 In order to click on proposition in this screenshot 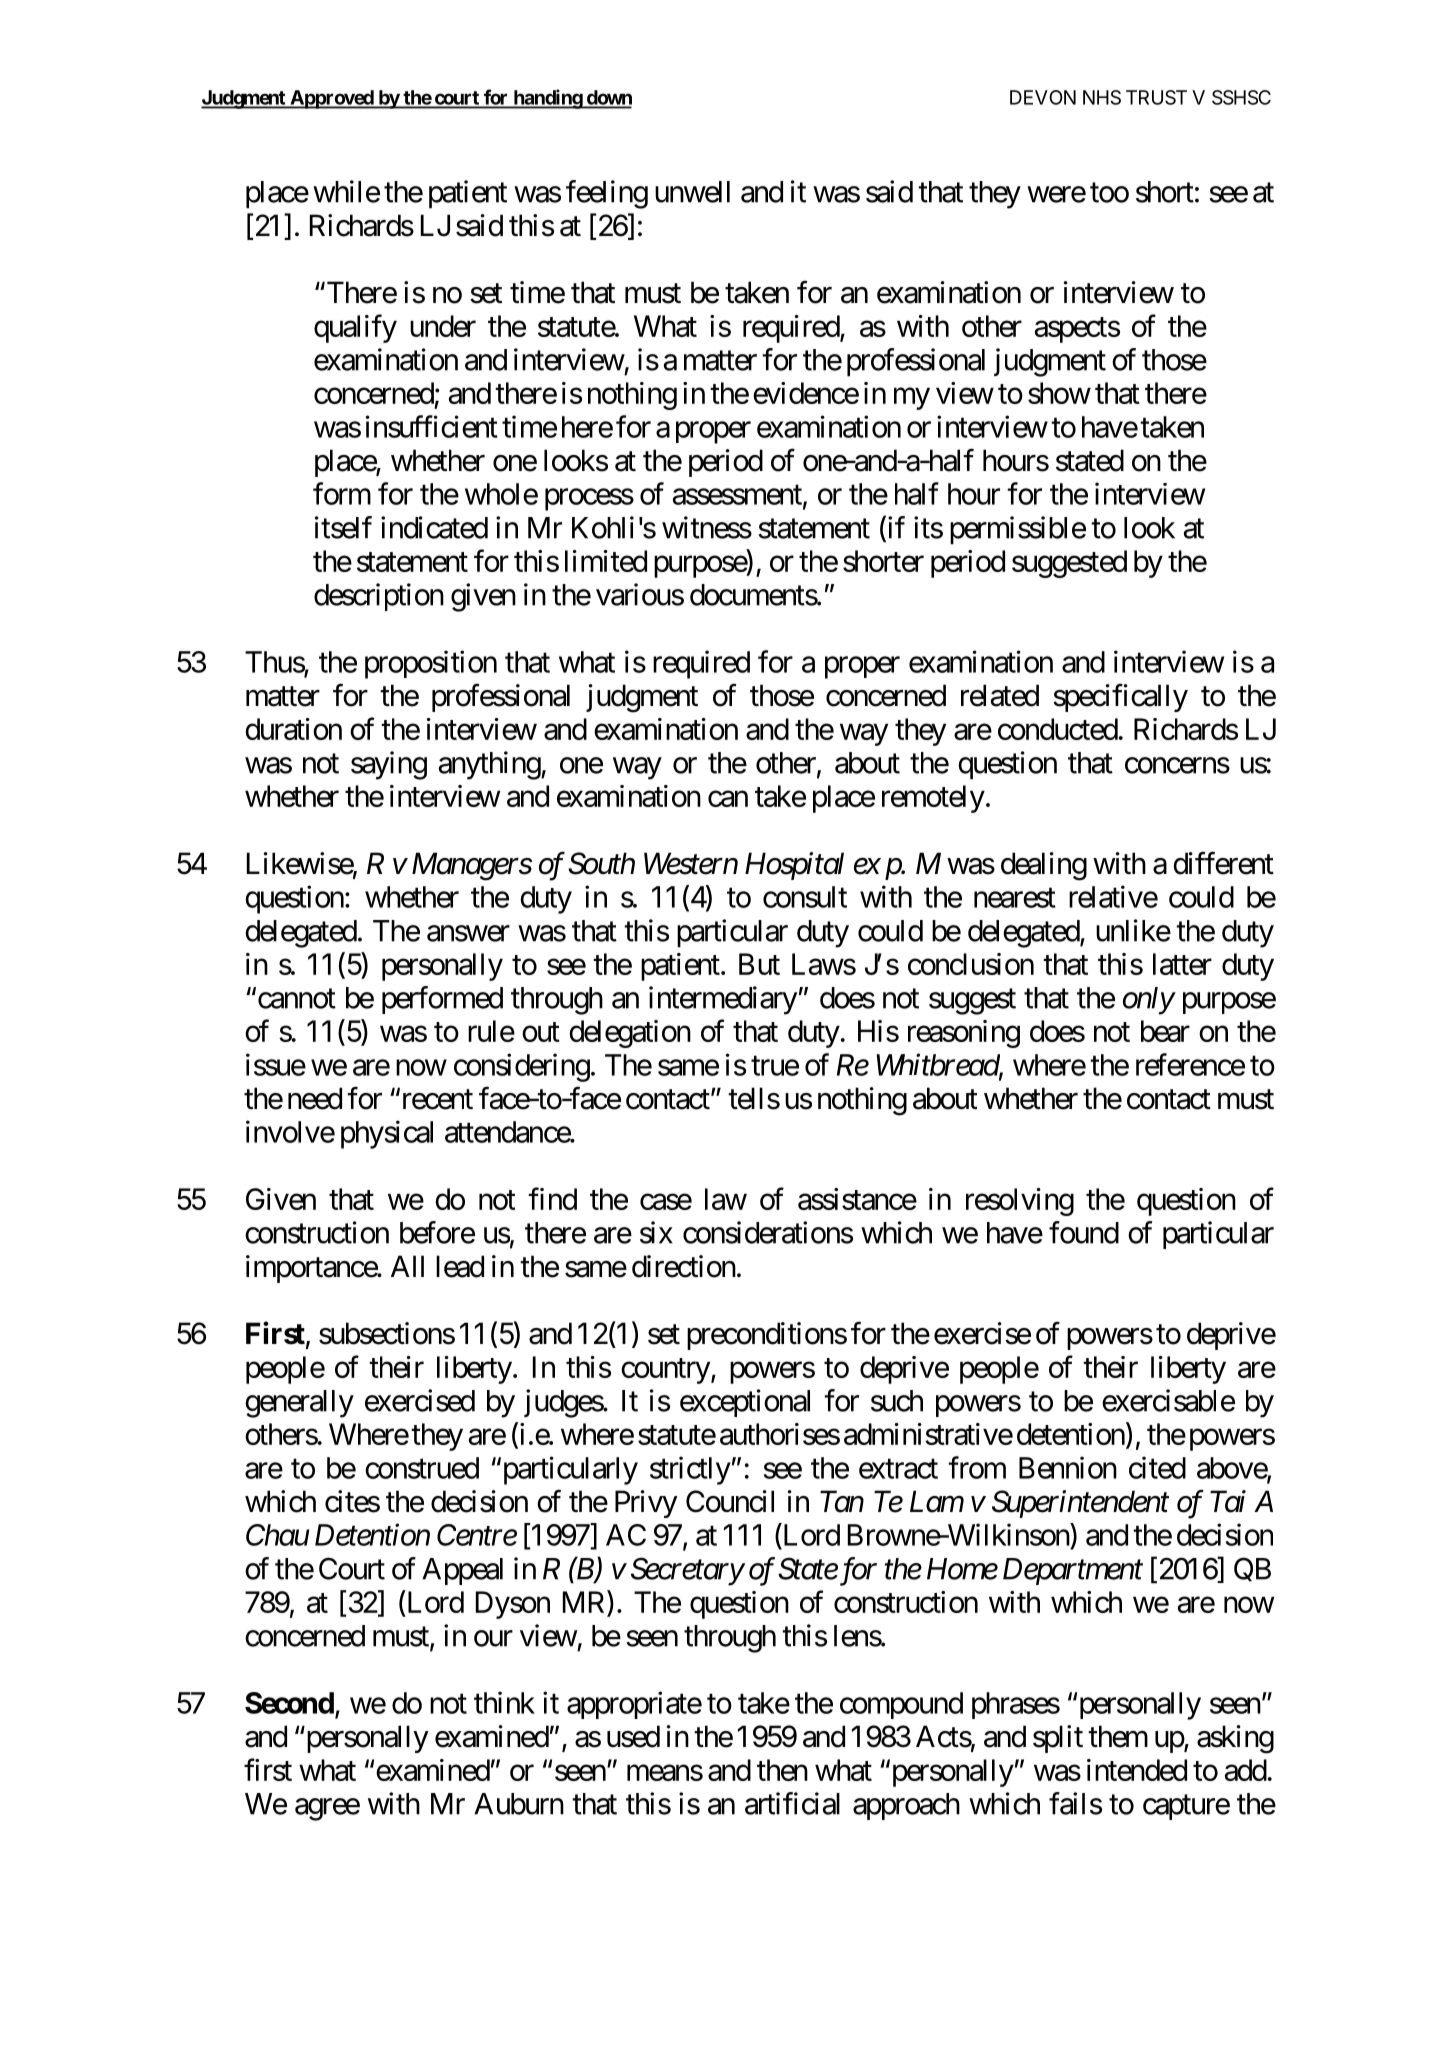, I will do `click(431, 664)`.
